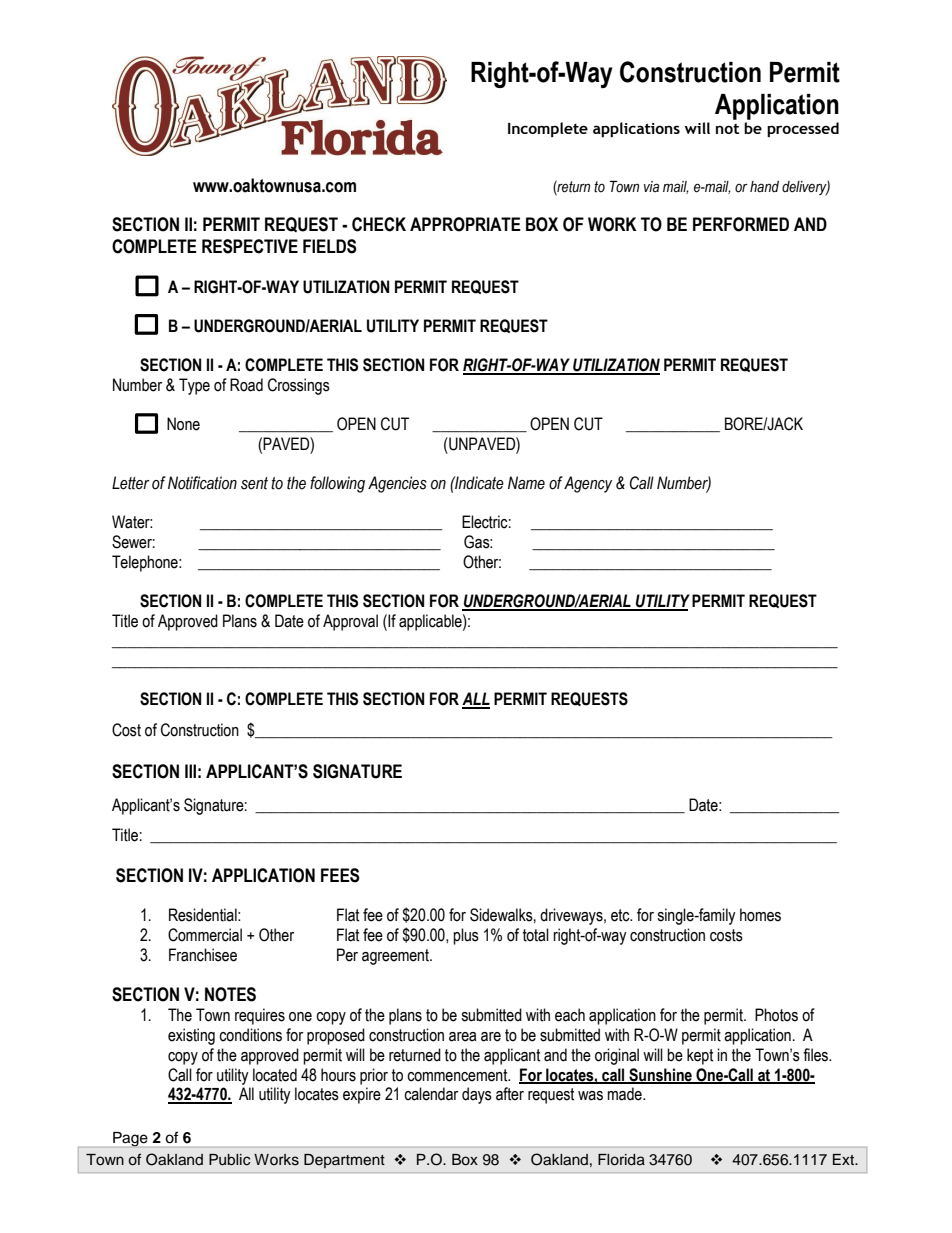 This image has height=1233, width=952. What do you see at coordinates (229, 1160) in the image?
I see `Public` at bounding box center [229, 1160].
